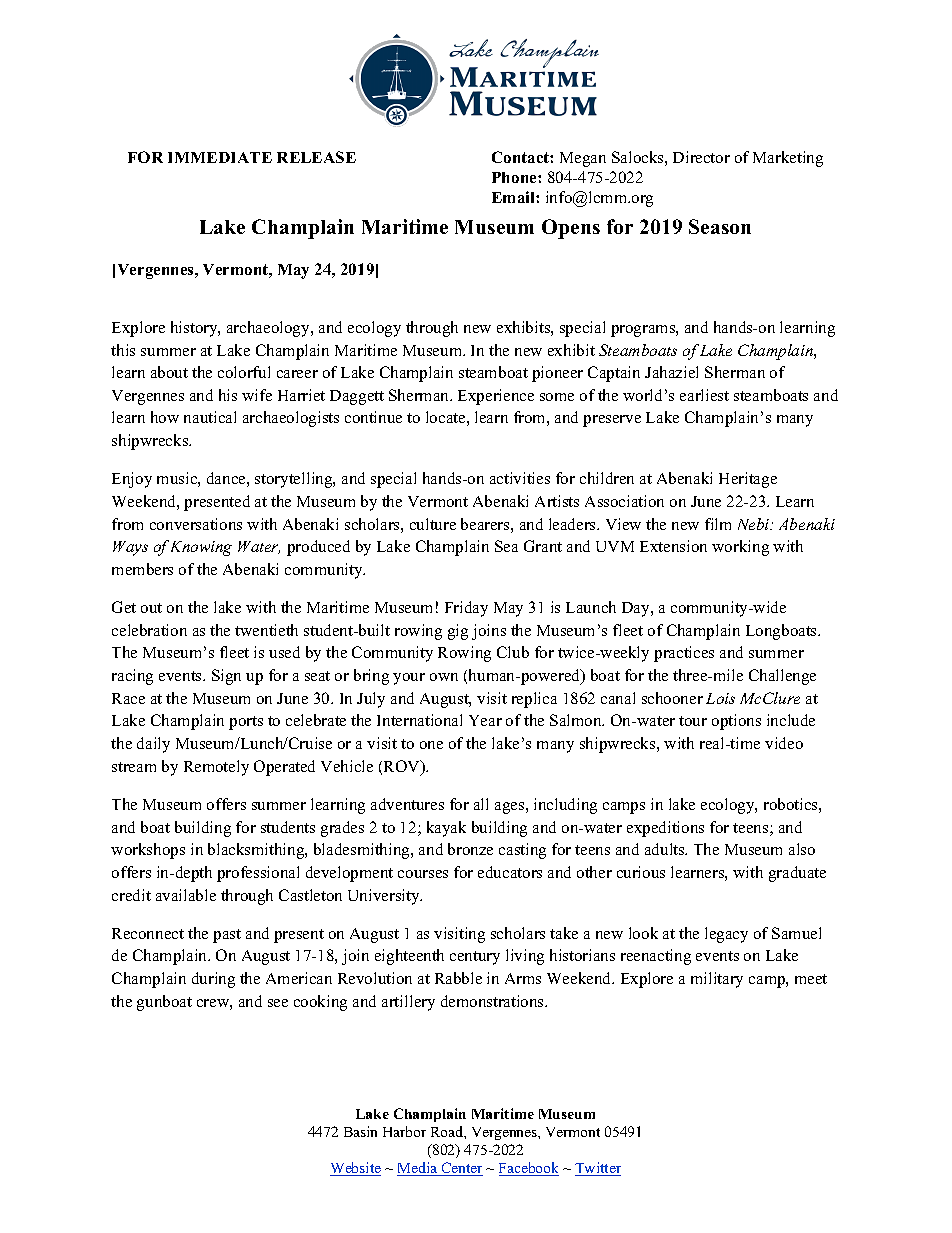 The image size is (952, 1233). What do you see at coordinates (461, 1169) in the image?
I see `Center` at bounding box center [461, 1169].
